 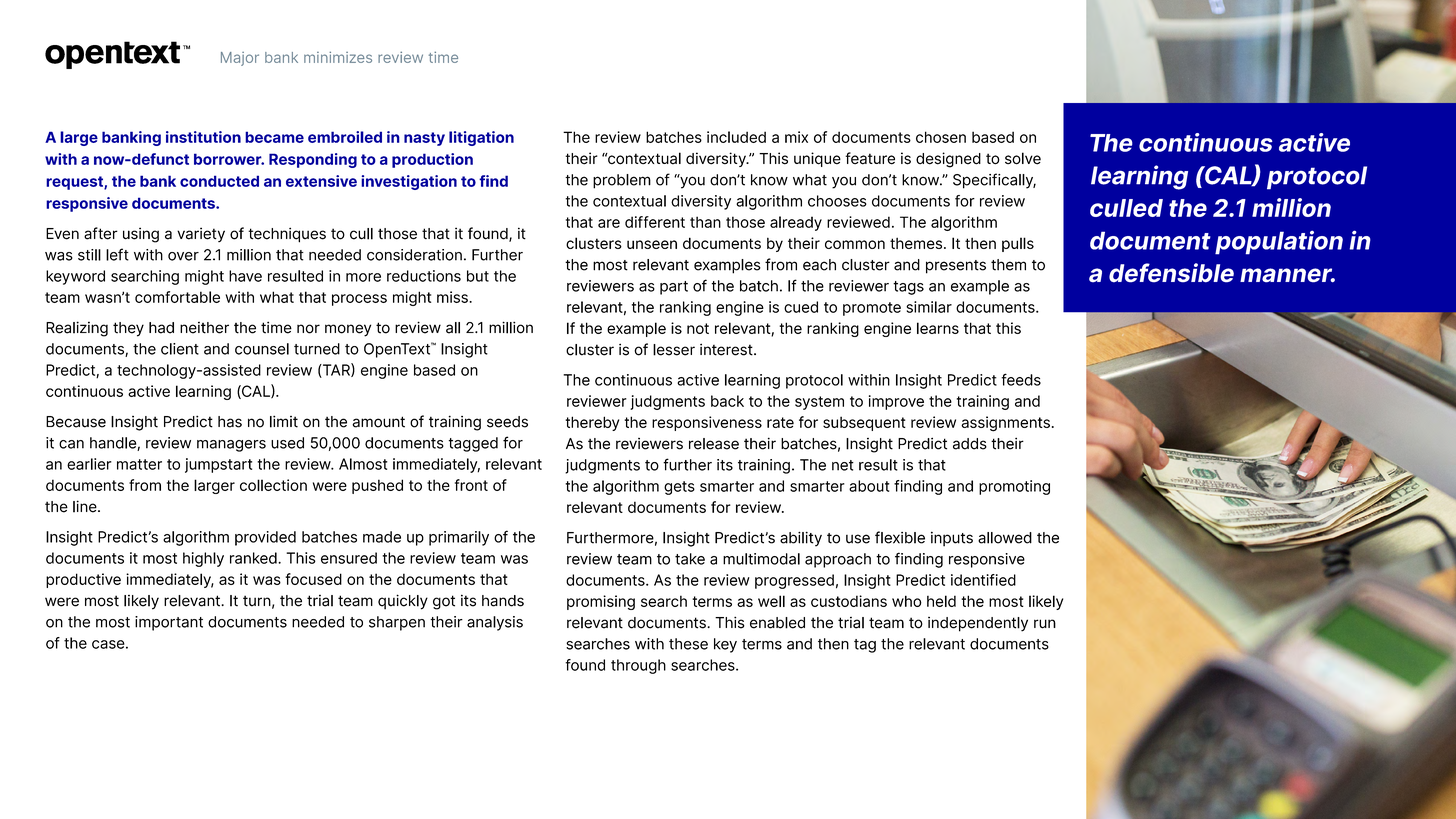 I want to click on feeds, so click(x=1021, y=379).
